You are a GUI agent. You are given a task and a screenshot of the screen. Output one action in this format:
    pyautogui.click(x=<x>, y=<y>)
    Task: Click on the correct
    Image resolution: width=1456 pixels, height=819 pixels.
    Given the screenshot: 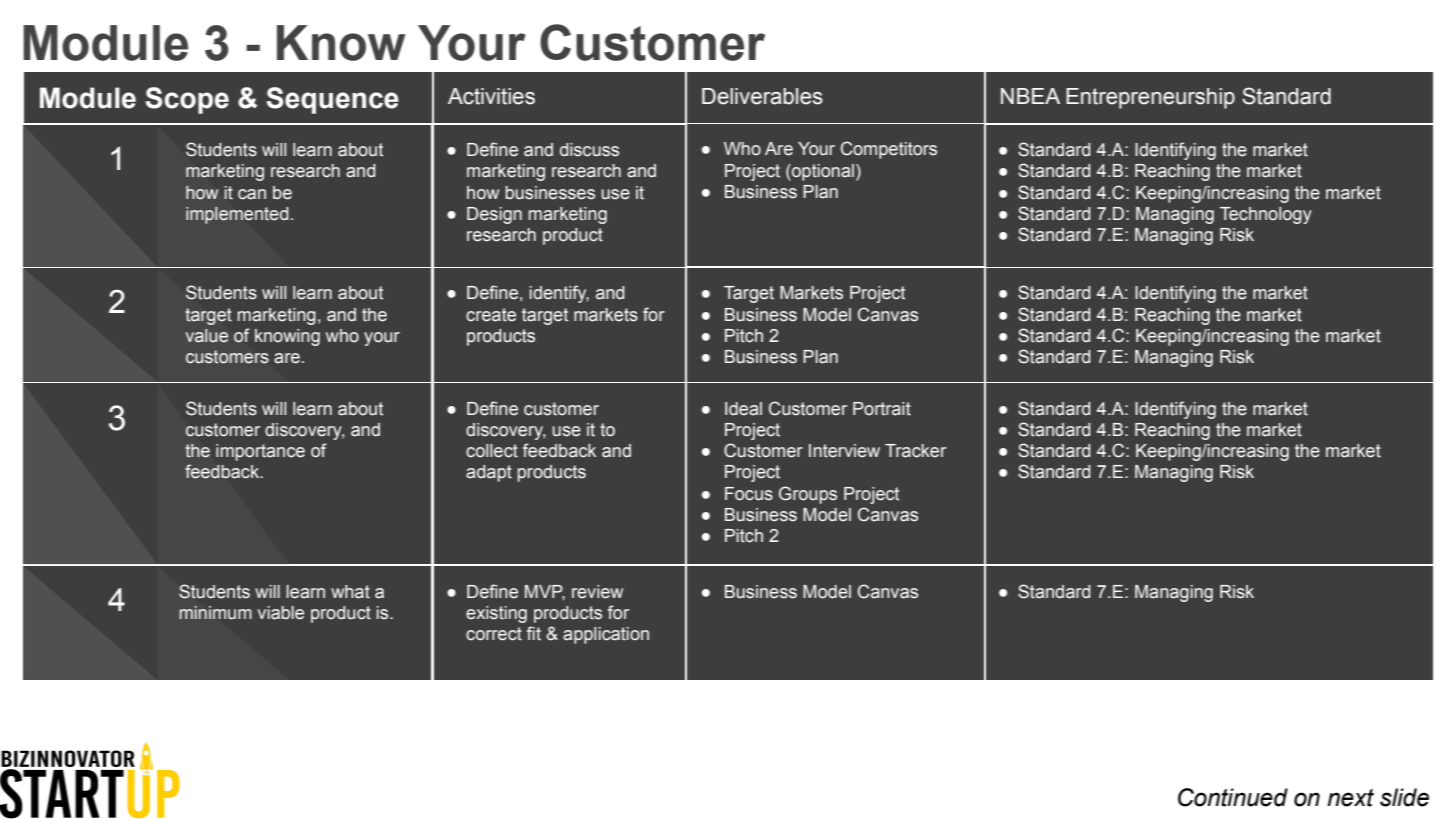 What is the action you would take?
    pyautogui.click(x=494, y=634)
